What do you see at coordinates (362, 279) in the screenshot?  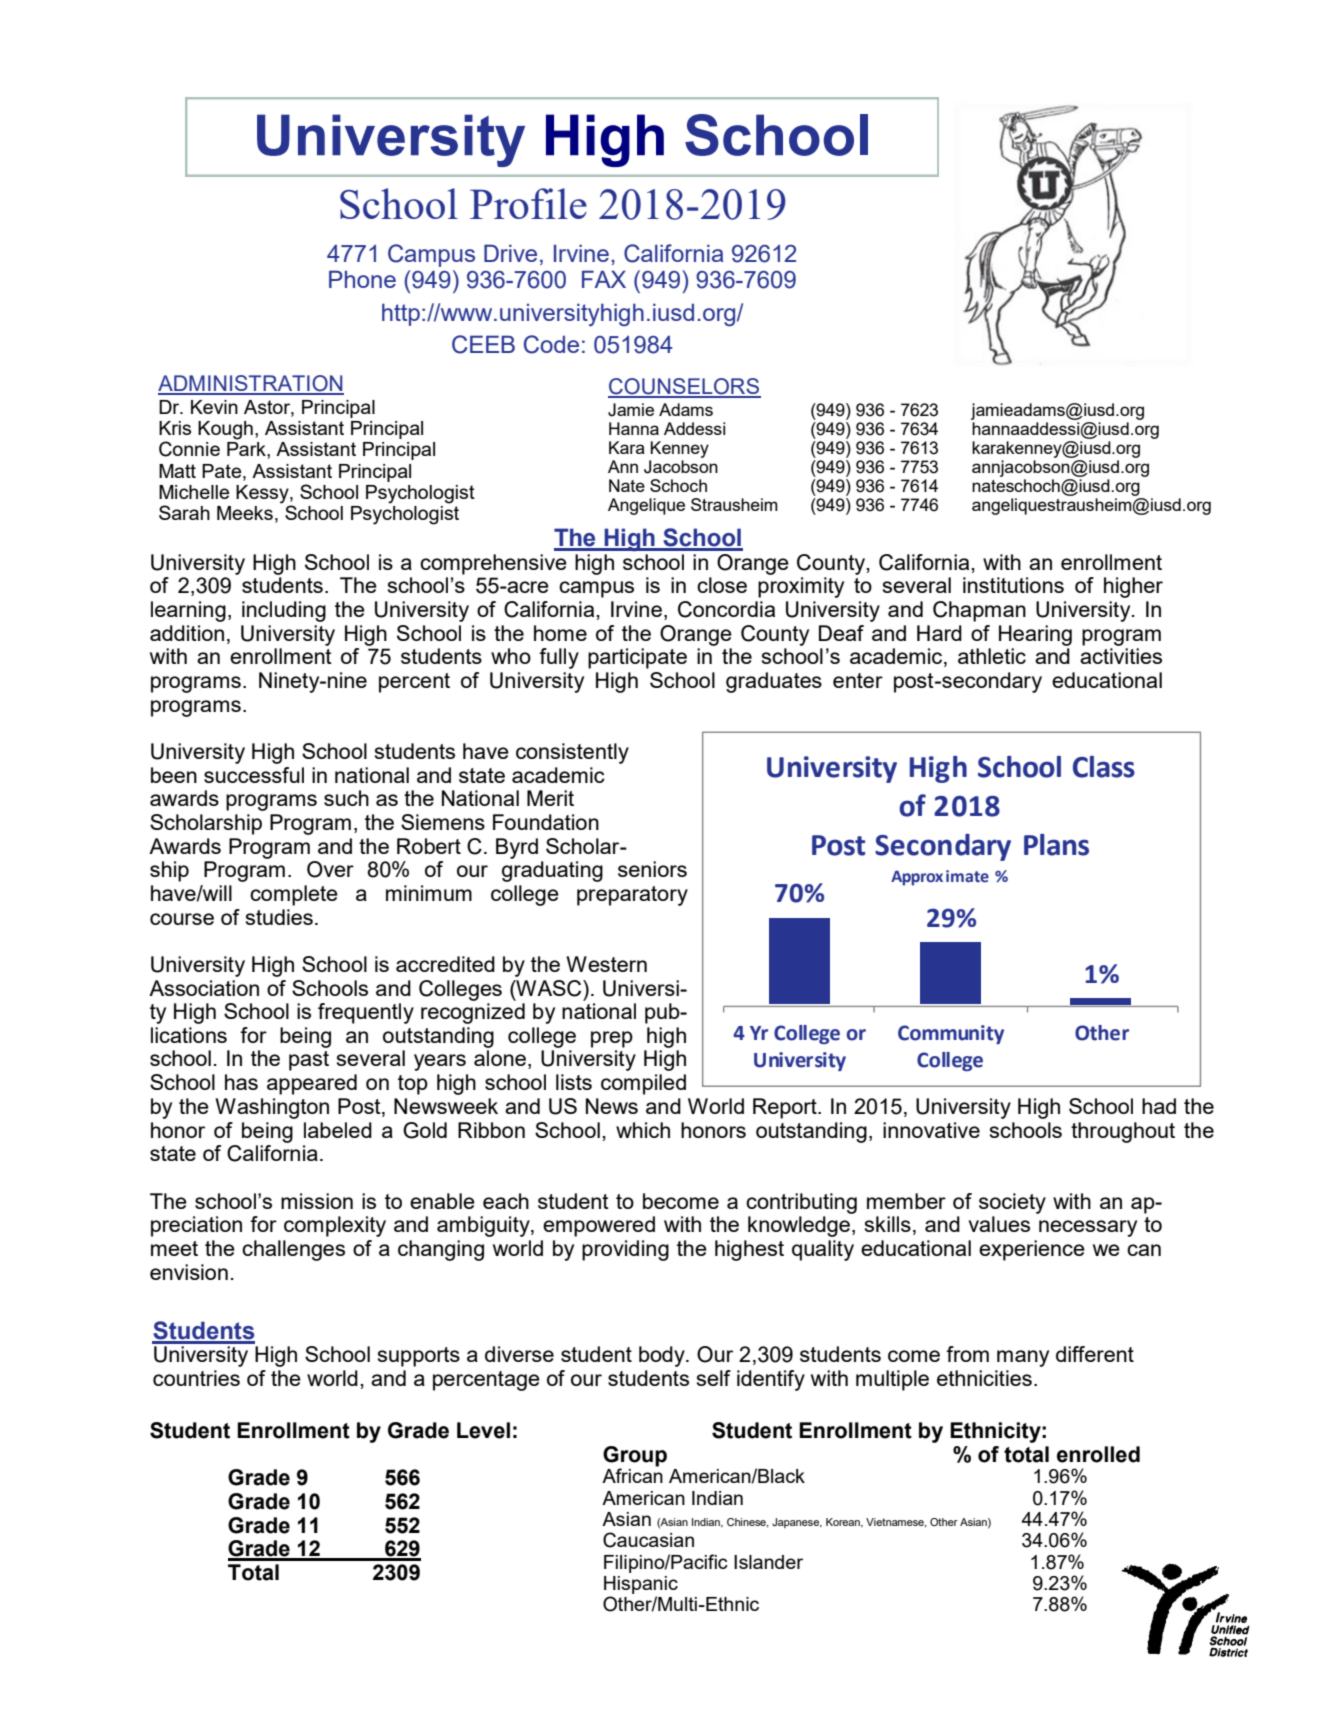 I see `Phone` at bounding box center [362, 279].
